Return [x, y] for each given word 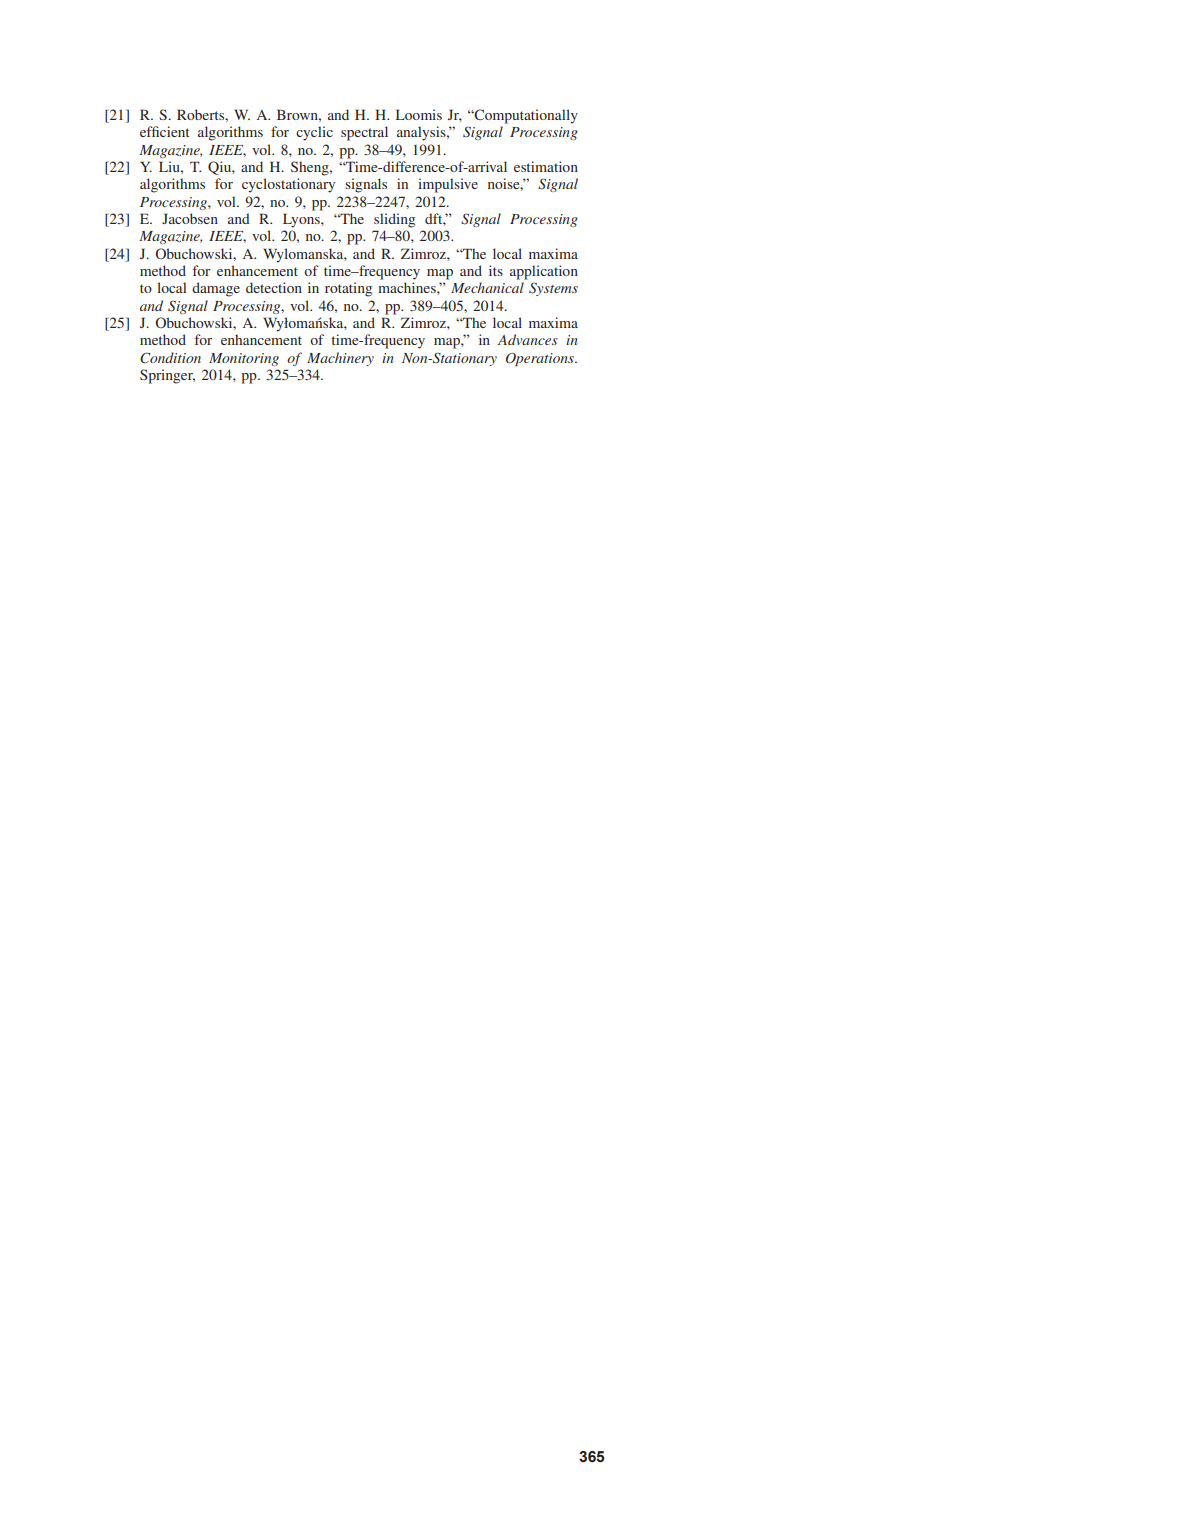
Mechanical [487, 287]
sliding [394, 220]
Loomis [419, 114]
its [496, 270]
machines [408, 287]
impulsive [448, 185]
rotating [348, 289]
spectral [364, 133]
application [544, 272]
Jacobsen [190, 218]
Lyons [302, 220]
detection [274, 287]
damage [216, 289]
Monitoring [244, 359]
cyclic [314, 133]
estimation [546, 166]
